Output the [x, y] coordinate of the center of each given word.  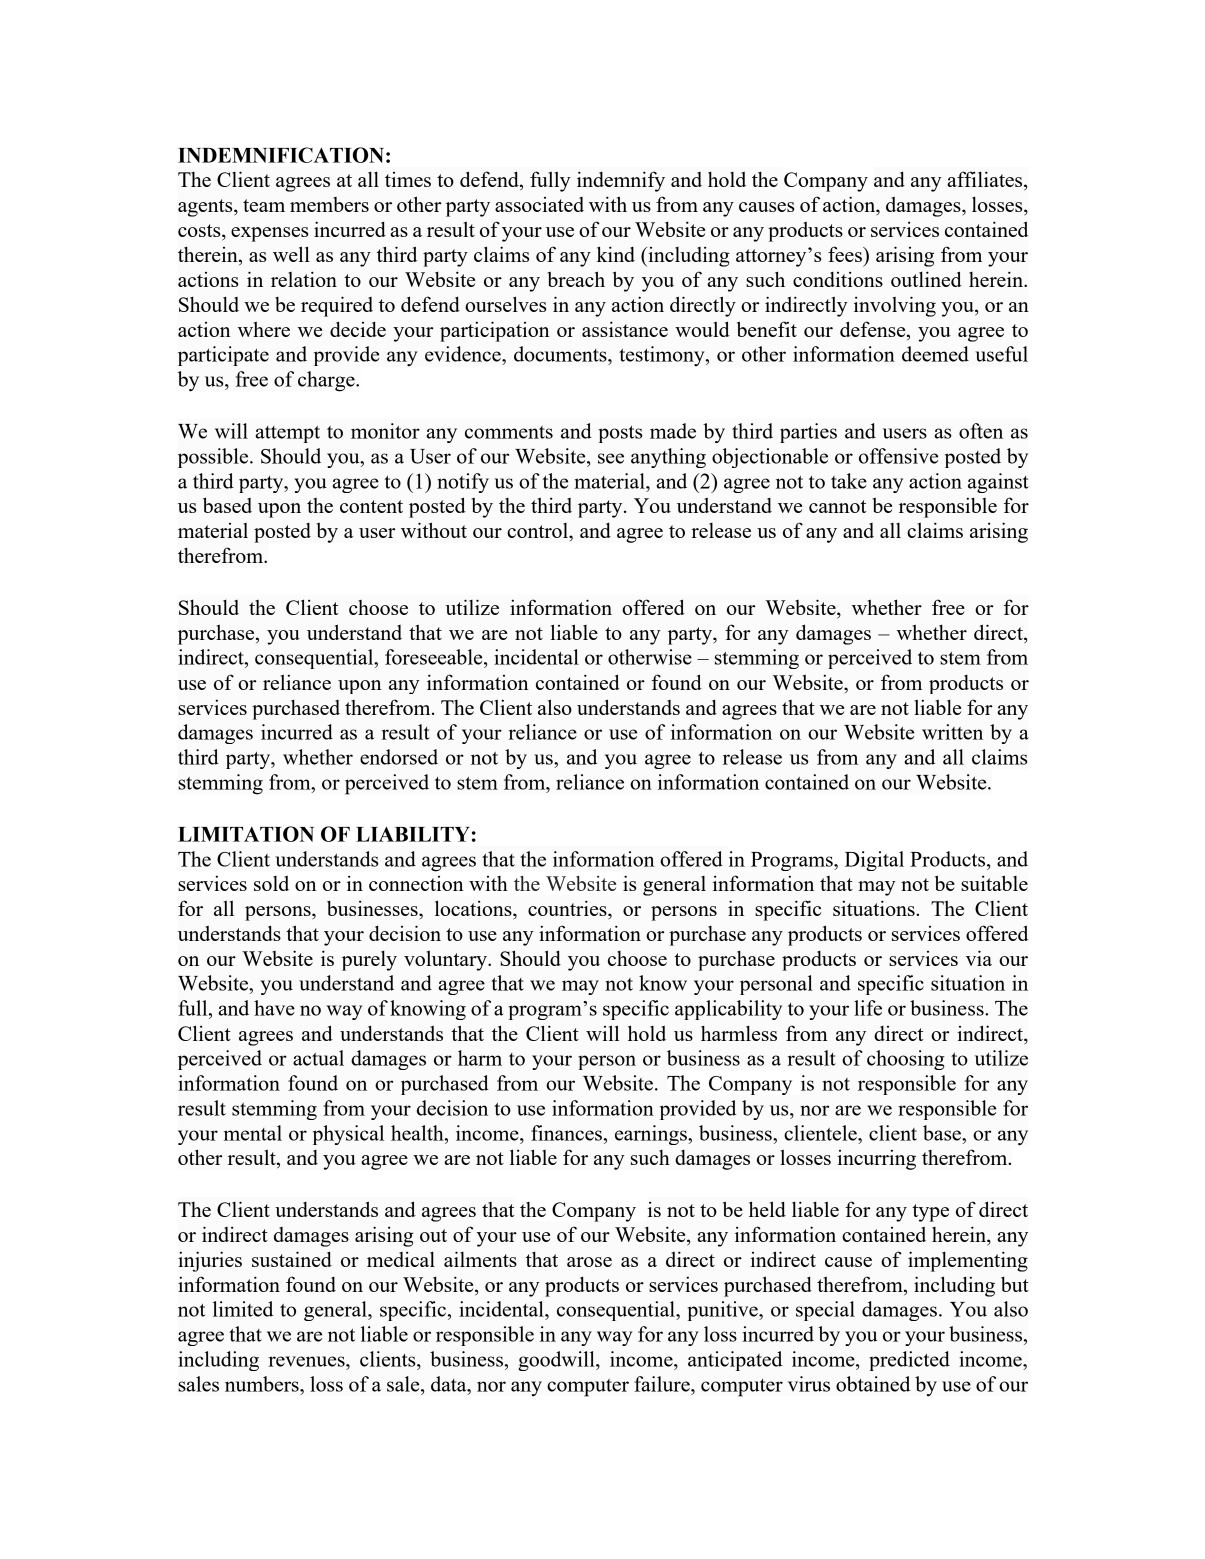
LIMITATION [246, 834]
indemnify [621, 181]
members [329, 204]
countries [568, 908]
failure [663, 1384]
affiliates [986, 180]
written [952, 732]
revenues [307, 1361]
